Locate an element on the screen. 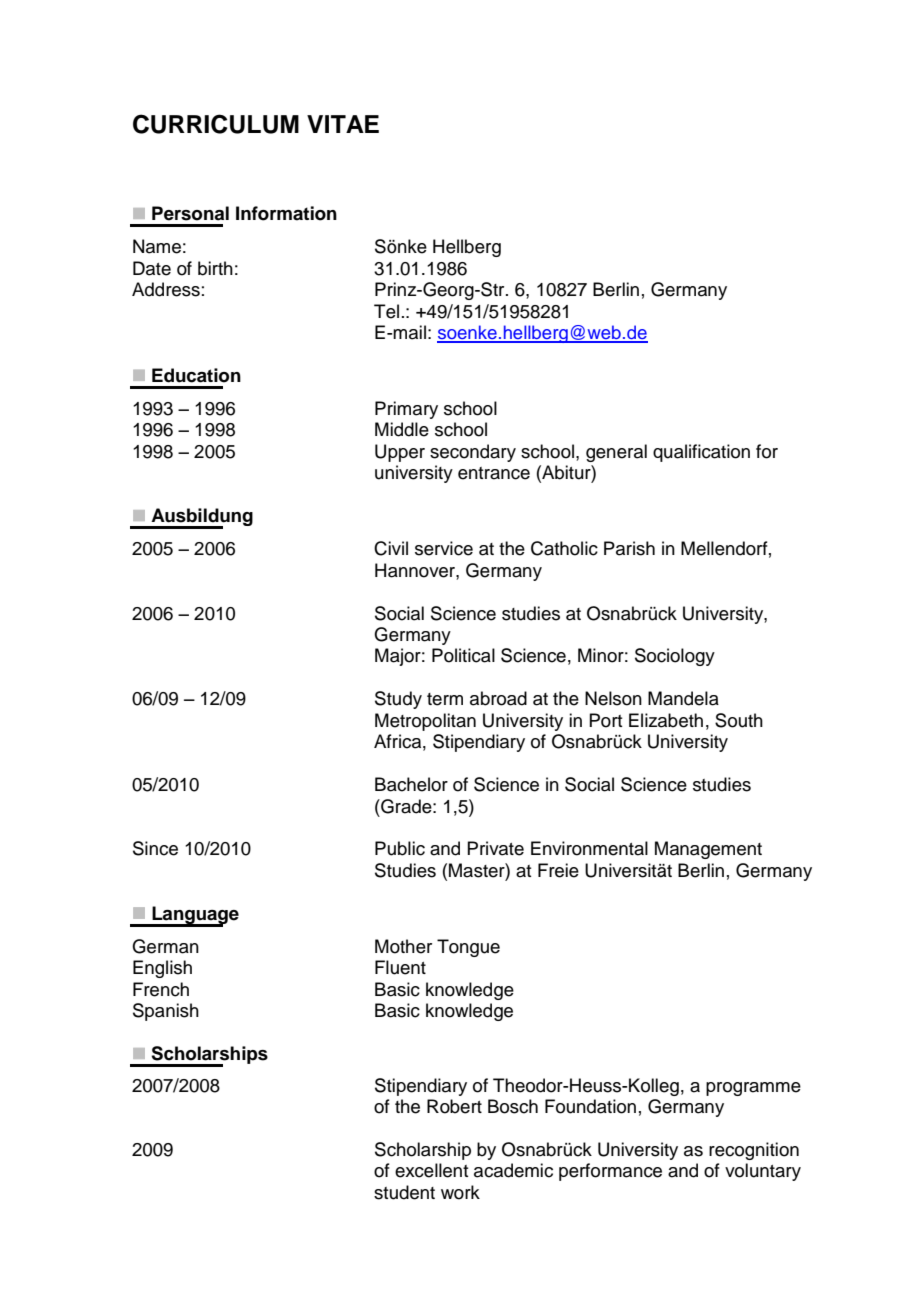 The width and height of the screenshot is (924, 1308). general is located at coordinates (616, 453).
